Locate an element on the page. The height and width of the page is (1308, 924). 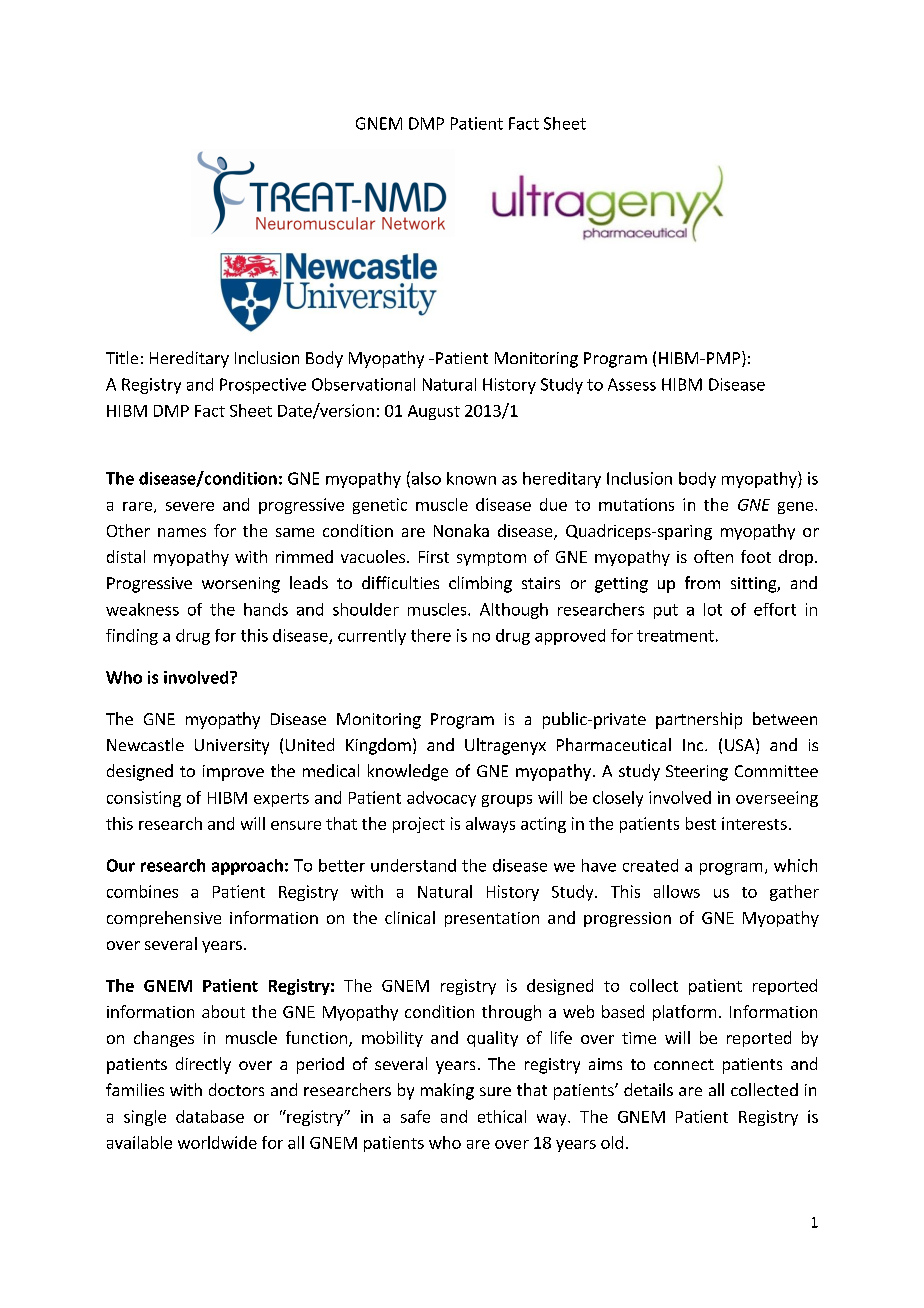
allows is located at coordinates (677, 891).
